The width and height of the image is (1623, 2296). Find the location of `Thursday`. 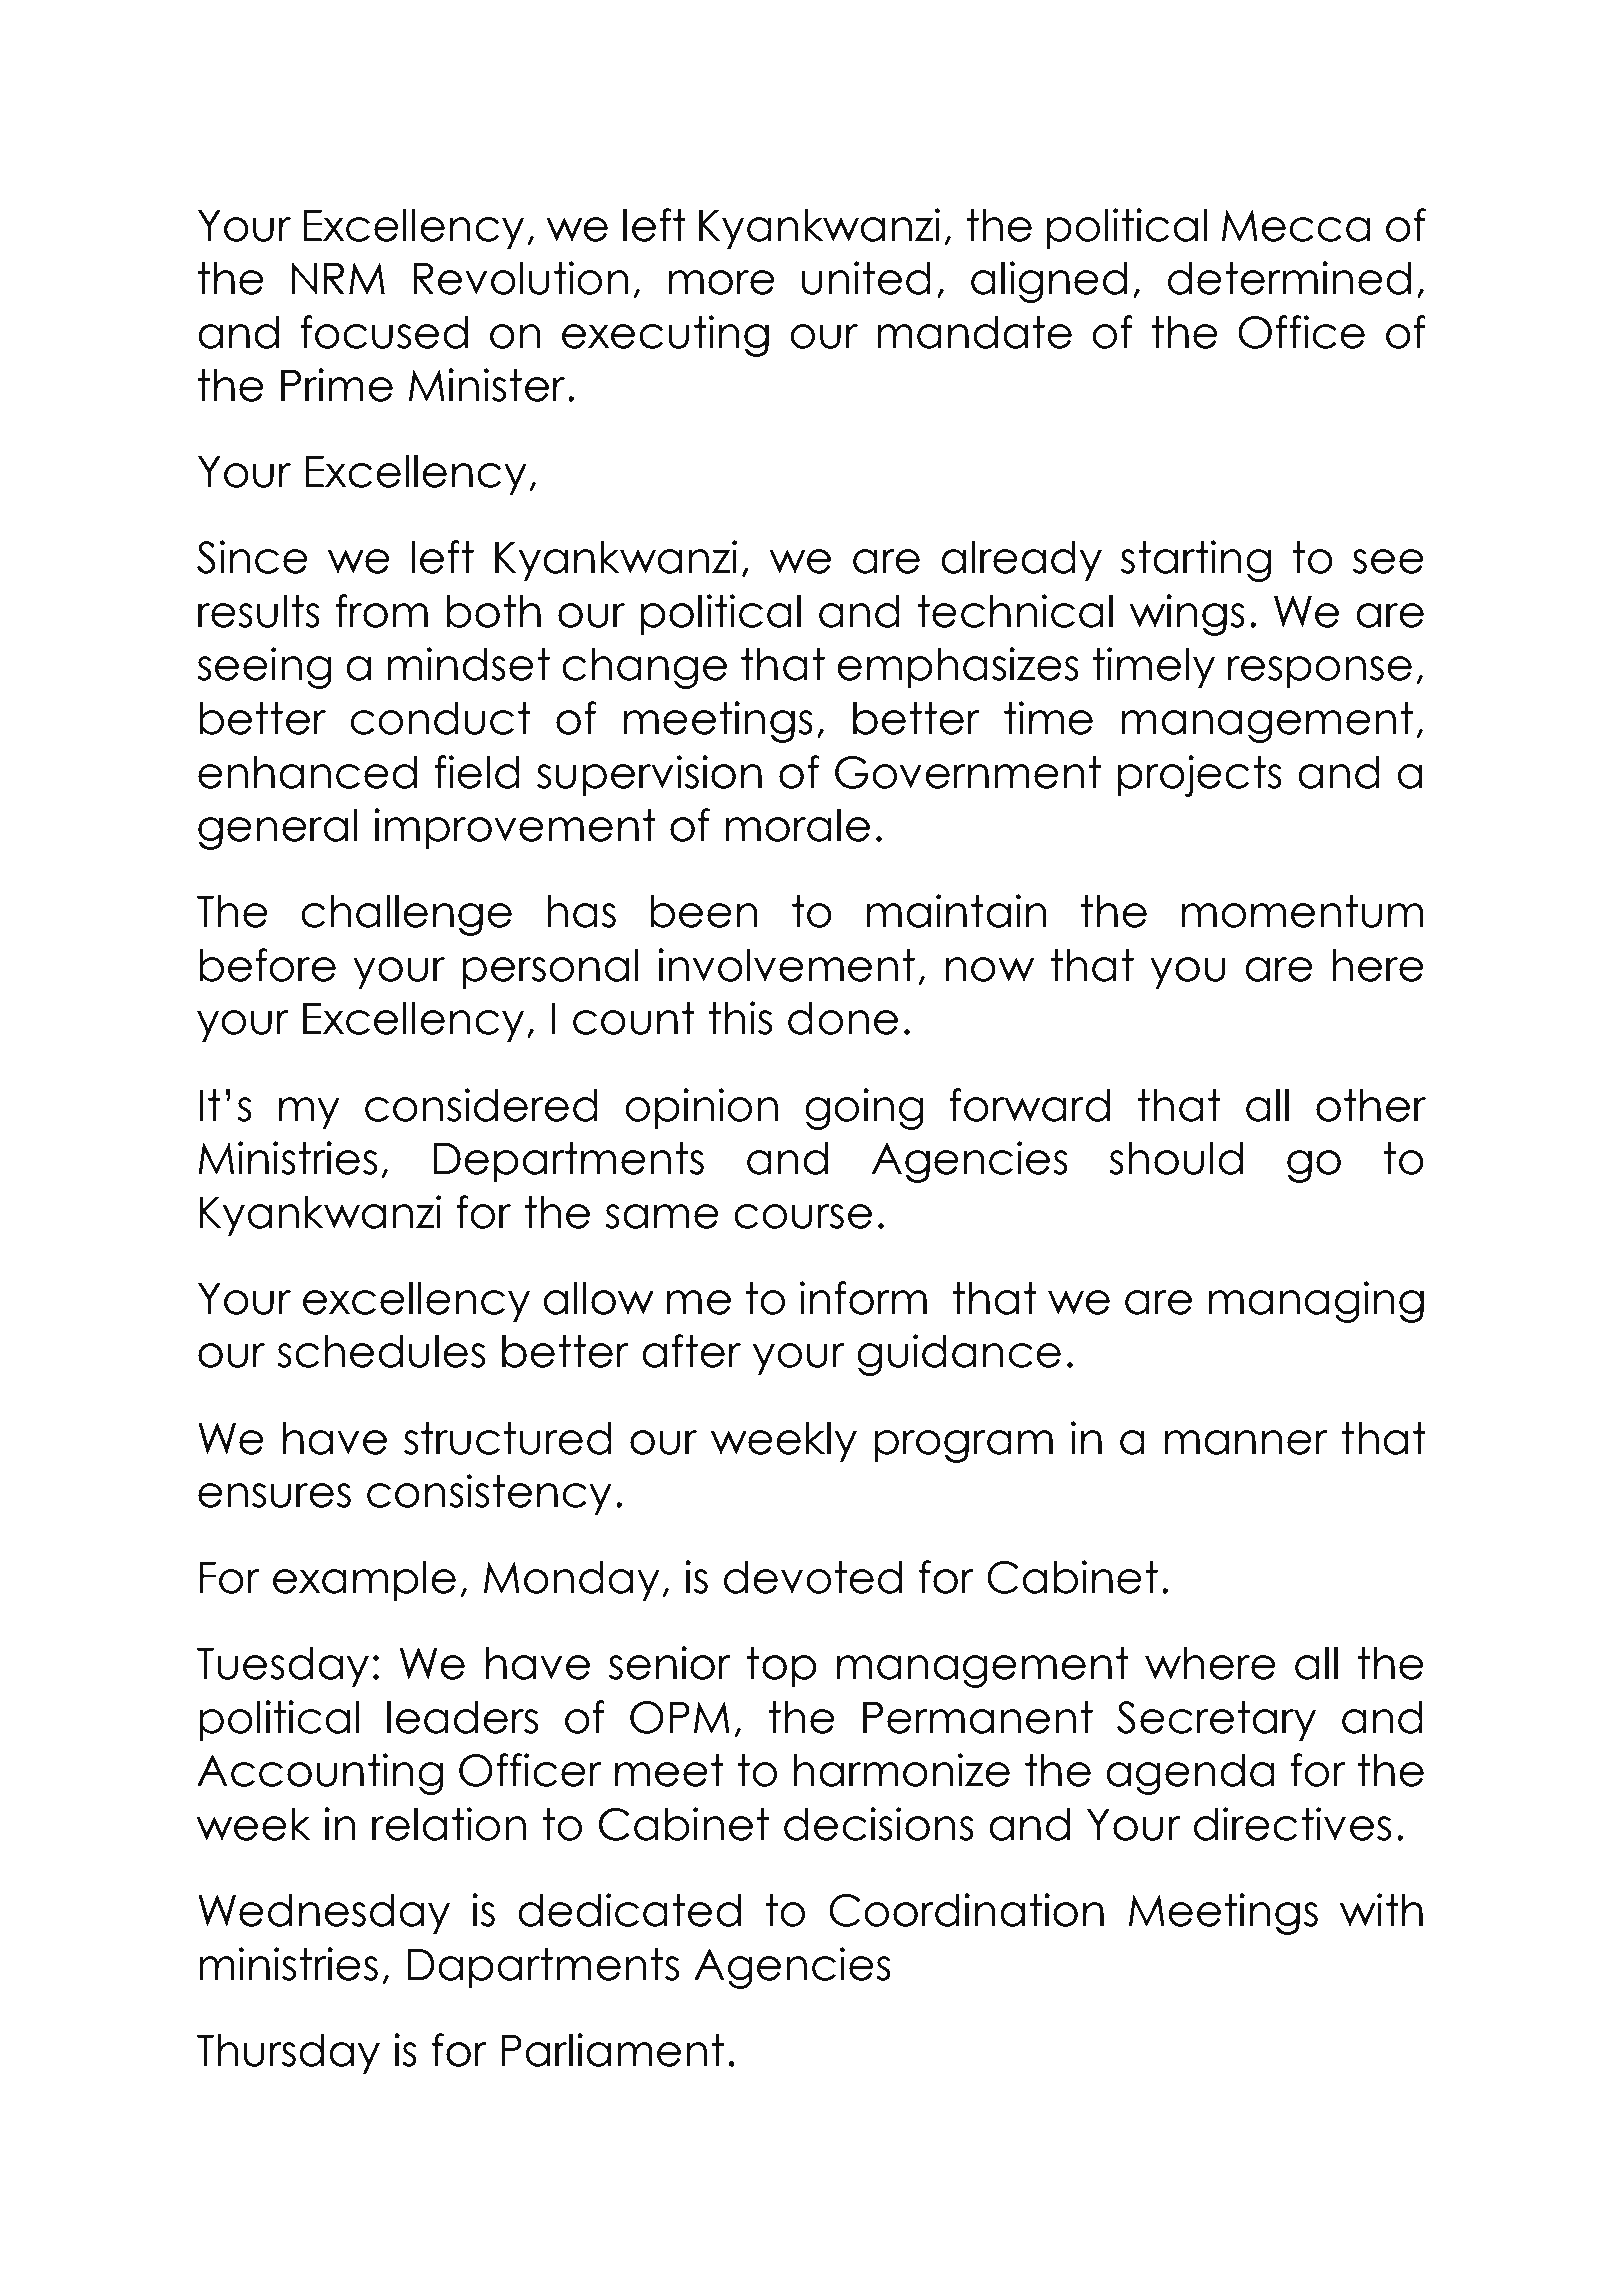

Thursday is located at coordinates (288, 2054).
